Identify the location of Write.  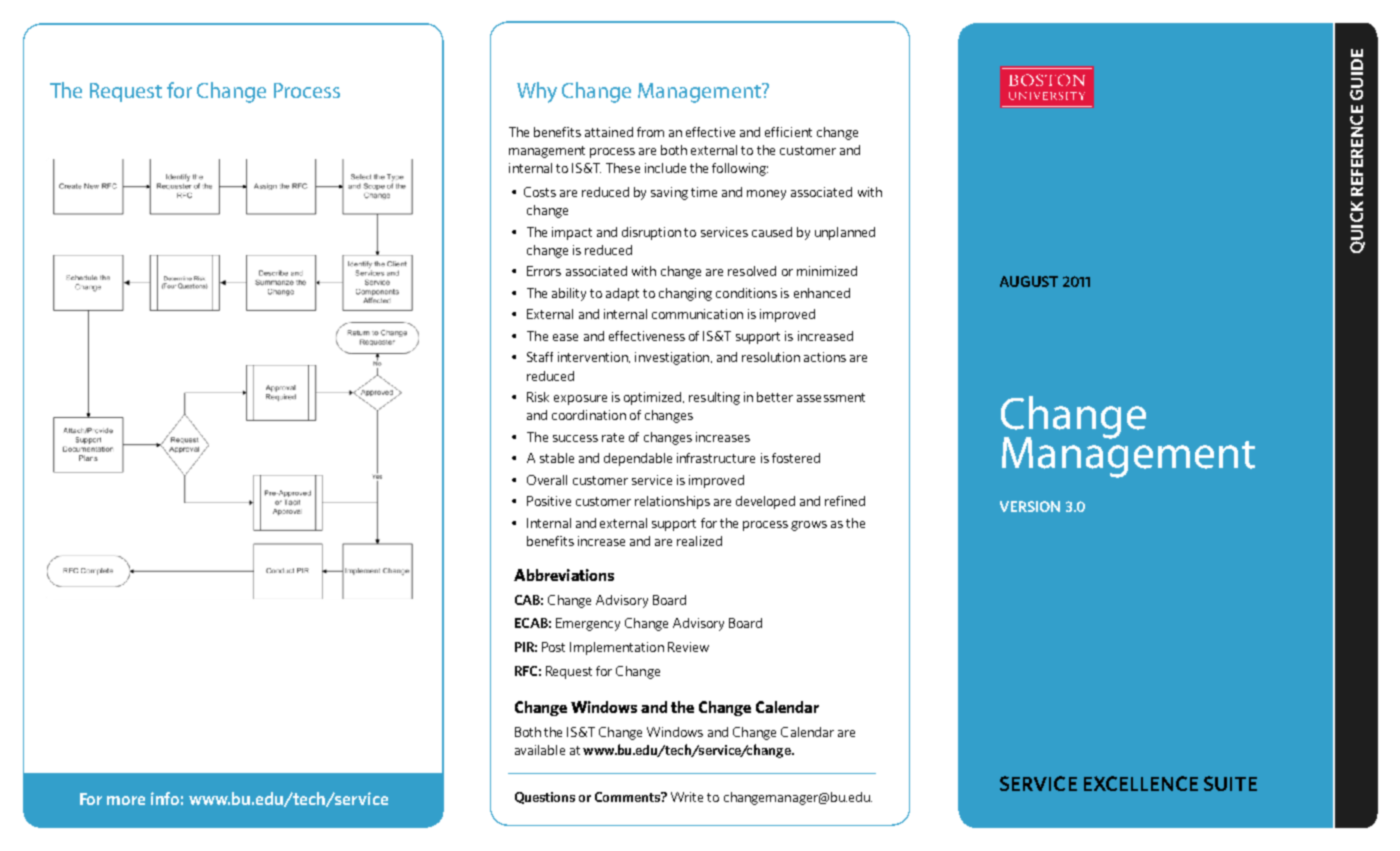
(687, 797).
